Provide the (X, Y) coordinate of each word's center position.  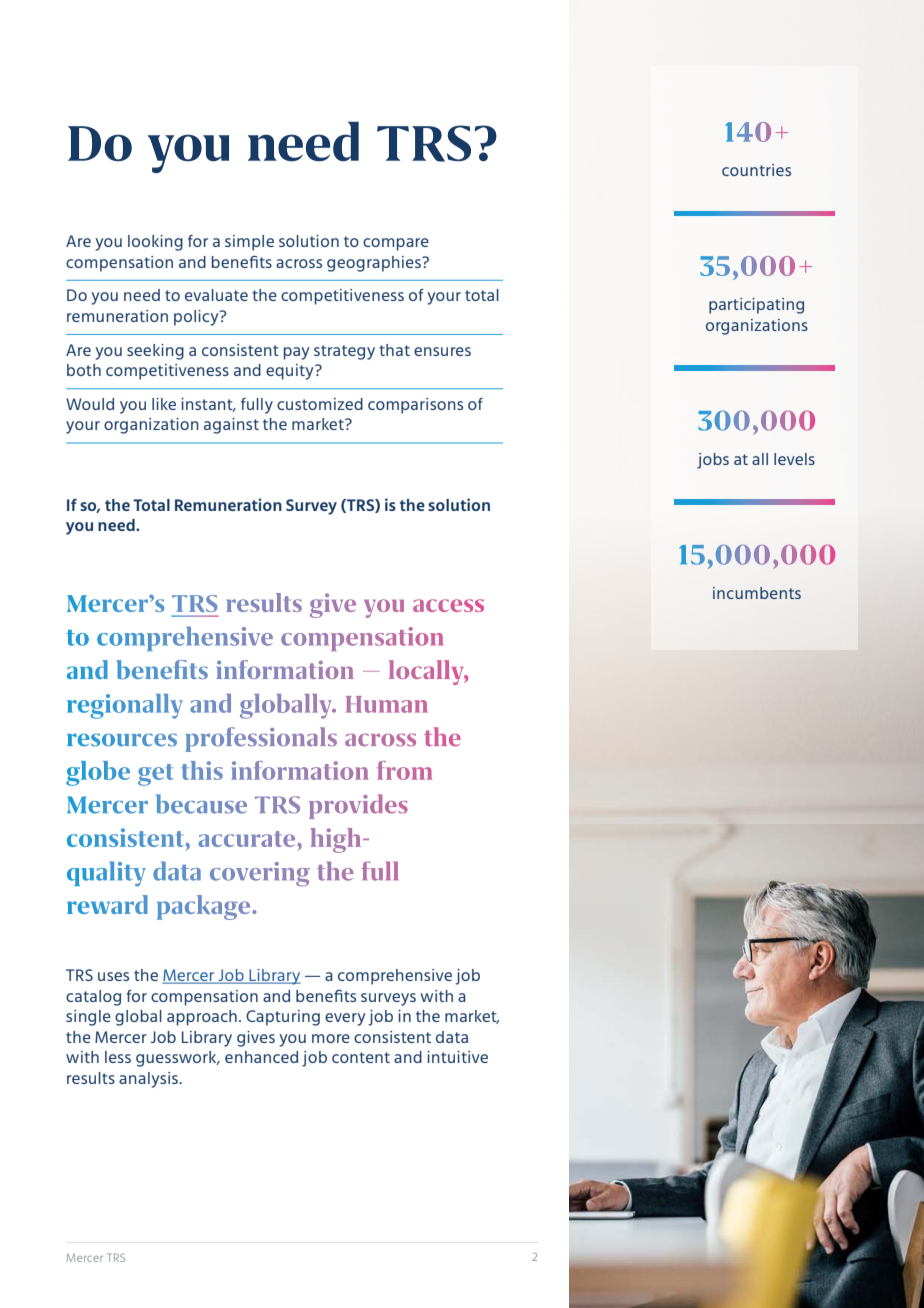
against (231, 426)
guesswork (177, 1059)
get (156, 775)
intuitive (457, 1057)
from (404, 770)
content (361, 1057)
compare (396, 244)
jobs (713, 461)
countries (756, 170)
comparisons (415, 406)
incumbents (757, 593)
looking (155, 243)
